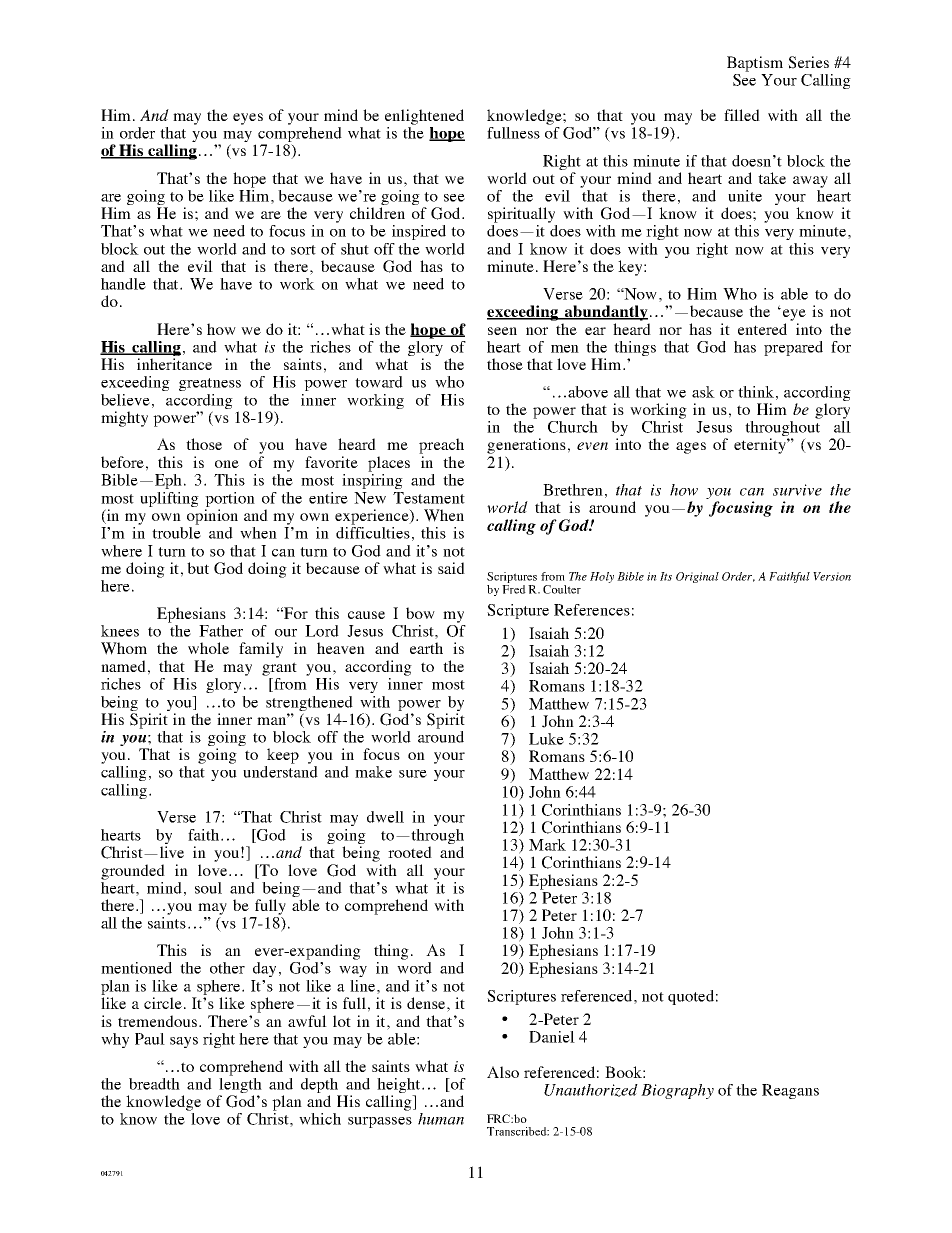 This document has height=1233, width=952. What do you see at coordinates (451, 568) in the document?
I see `said` at bounding box center [451, 568].
